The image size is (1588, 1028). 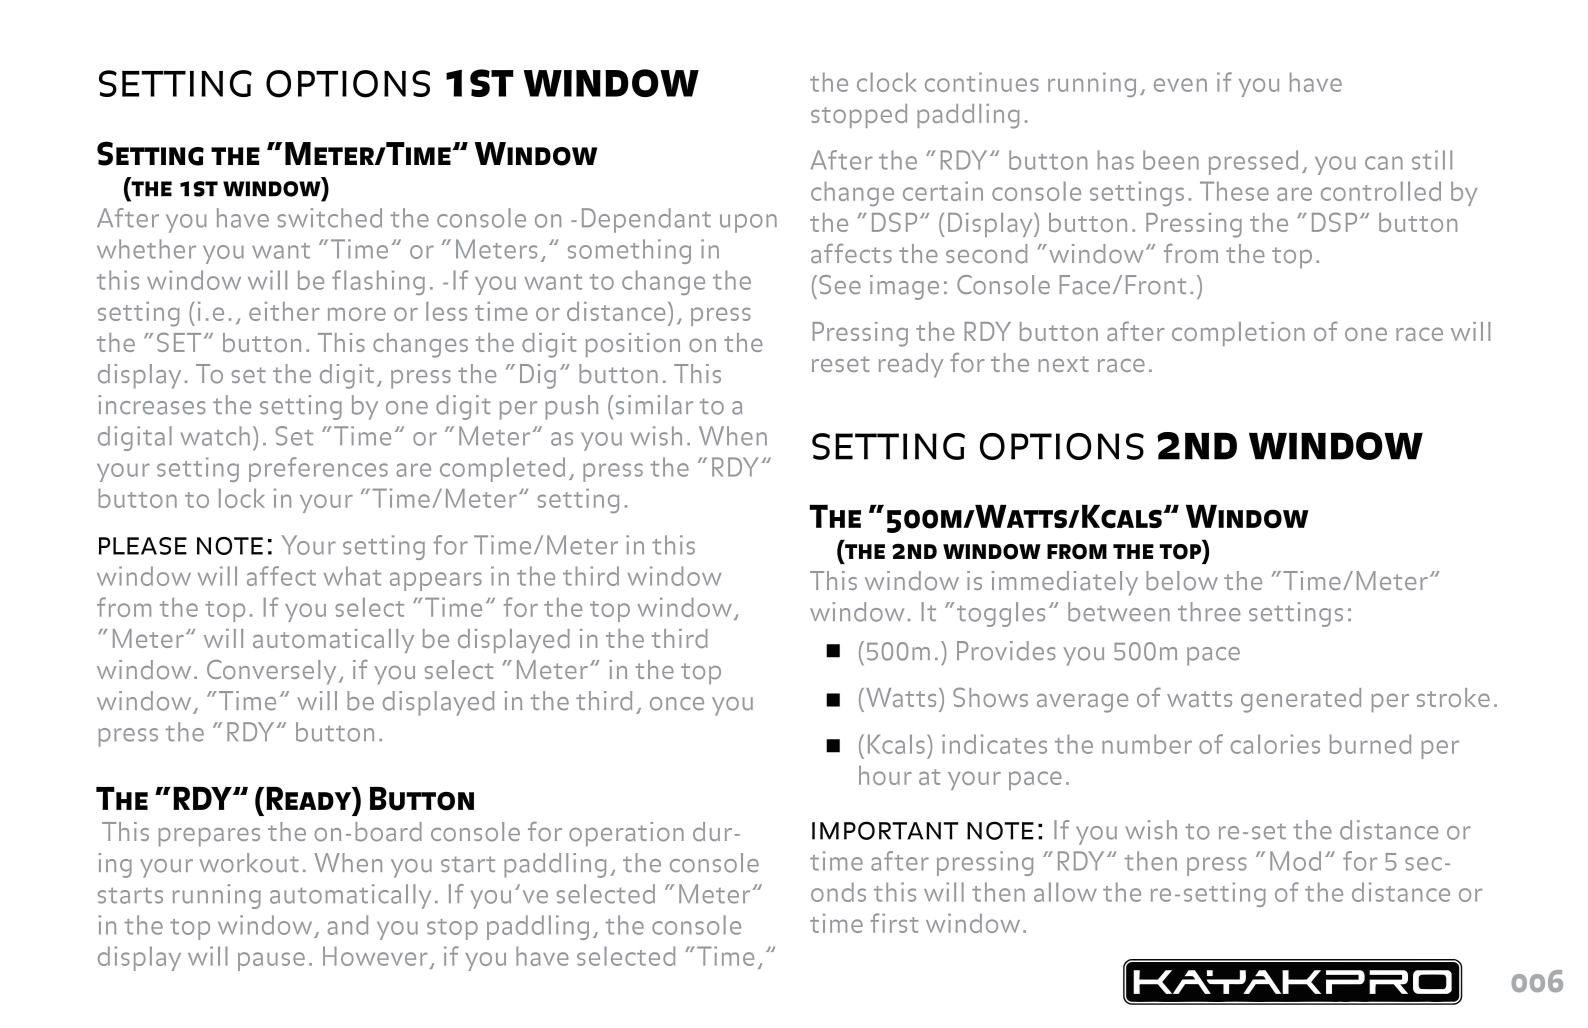 I want to click on Mod, so click(x=1295, y=861).
